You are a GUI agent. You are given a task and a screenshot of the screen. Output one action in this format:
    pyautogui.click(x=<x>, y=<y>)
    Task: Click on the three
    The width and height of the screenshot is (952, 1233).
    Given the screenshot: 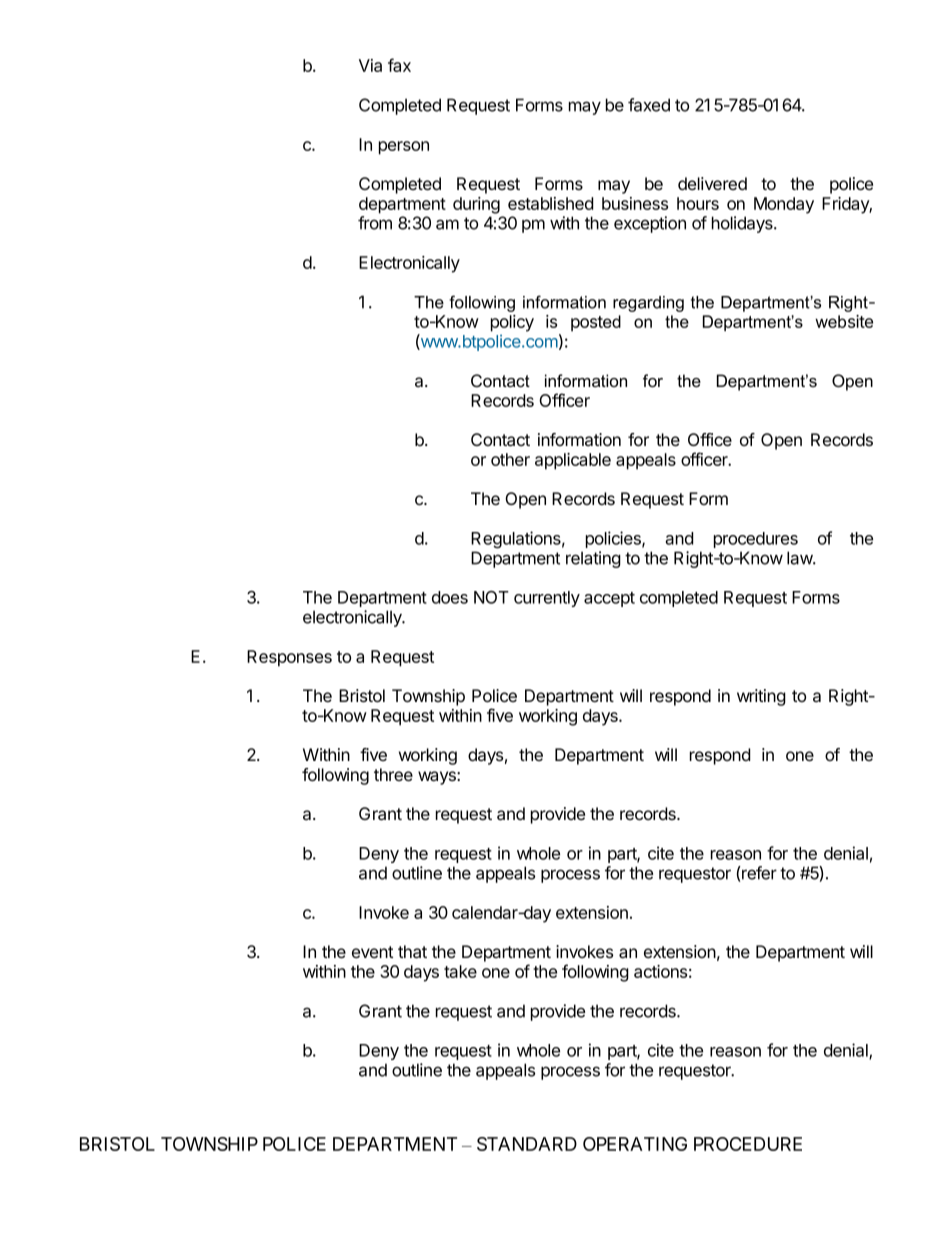 What is the action you would take?
    pyautogui.click(x=393, y=774)
